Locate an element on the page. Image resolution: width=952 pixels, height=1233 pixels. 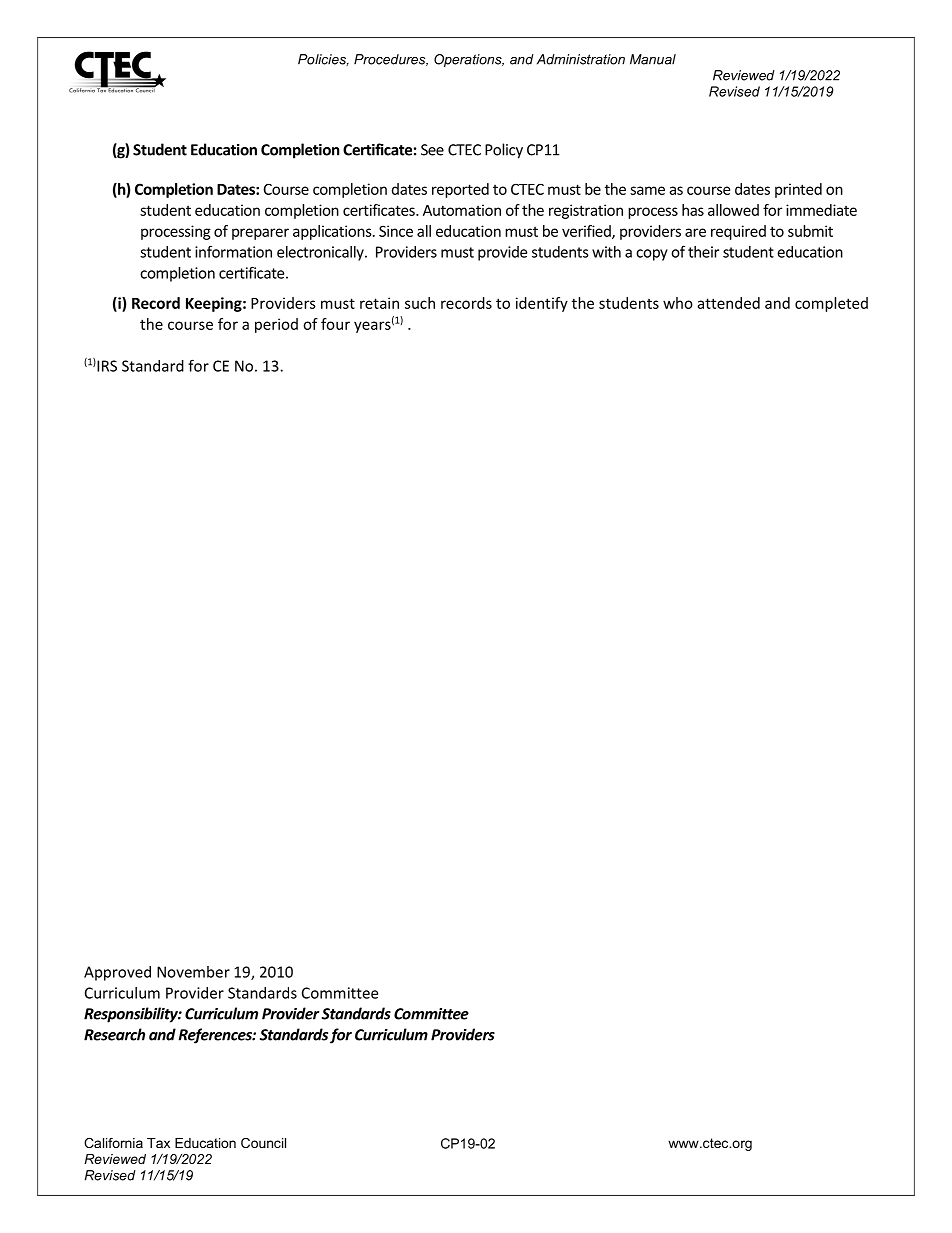
Procedures is located at coordinates (391, 60).
